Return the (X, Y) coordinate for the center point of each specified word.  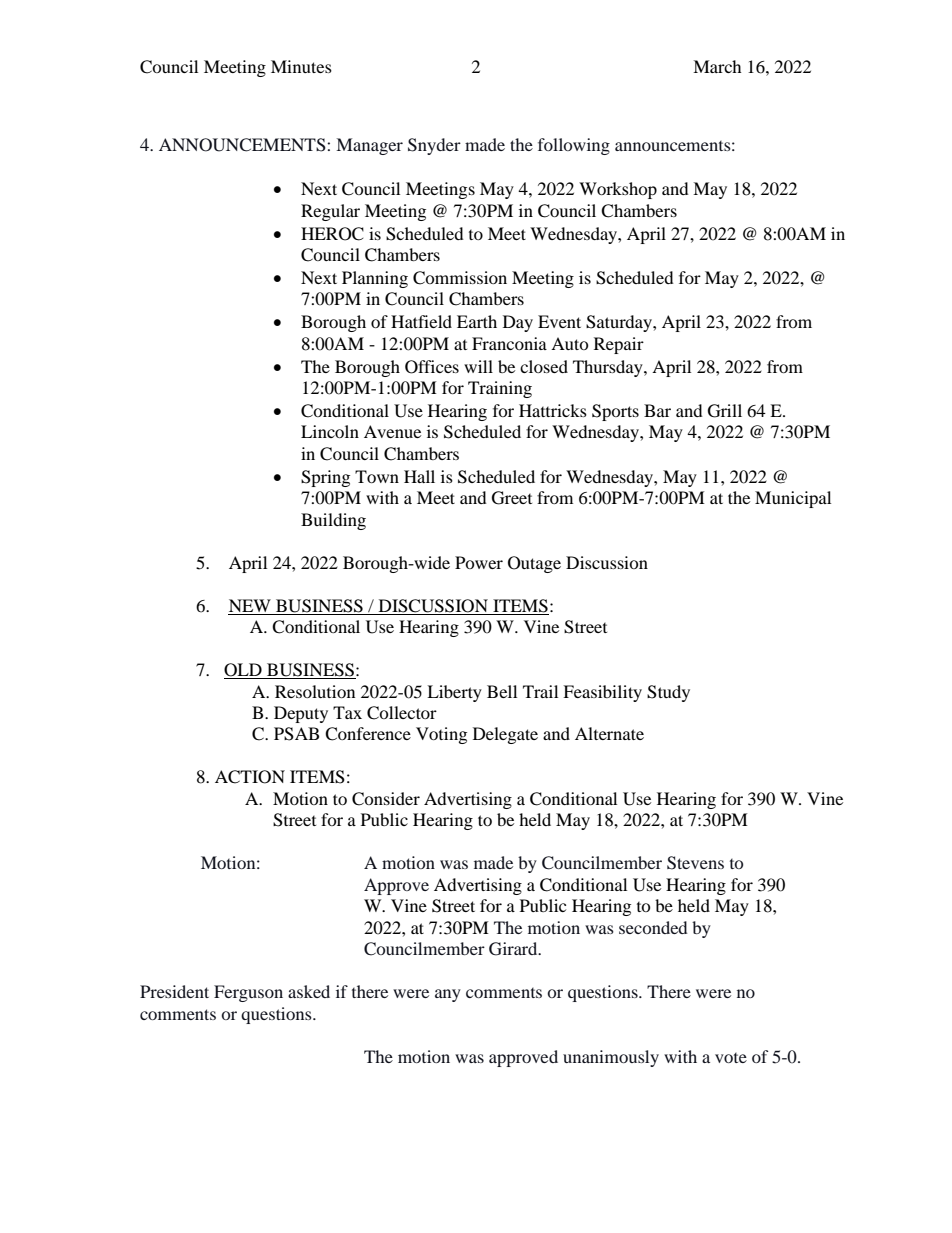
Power (479, 562)
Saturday (620, 323)
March (717, 66)
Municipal (793, 499)
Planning (375, 279)
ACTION (250, 777)
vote (731, 1058)
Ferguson (248, 993)
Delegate (505, 735)
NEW (250, 605)
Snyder (434, 146)
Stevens (695, 863)
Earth (477, 321)
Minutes (301, 66)
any (448, 995)
